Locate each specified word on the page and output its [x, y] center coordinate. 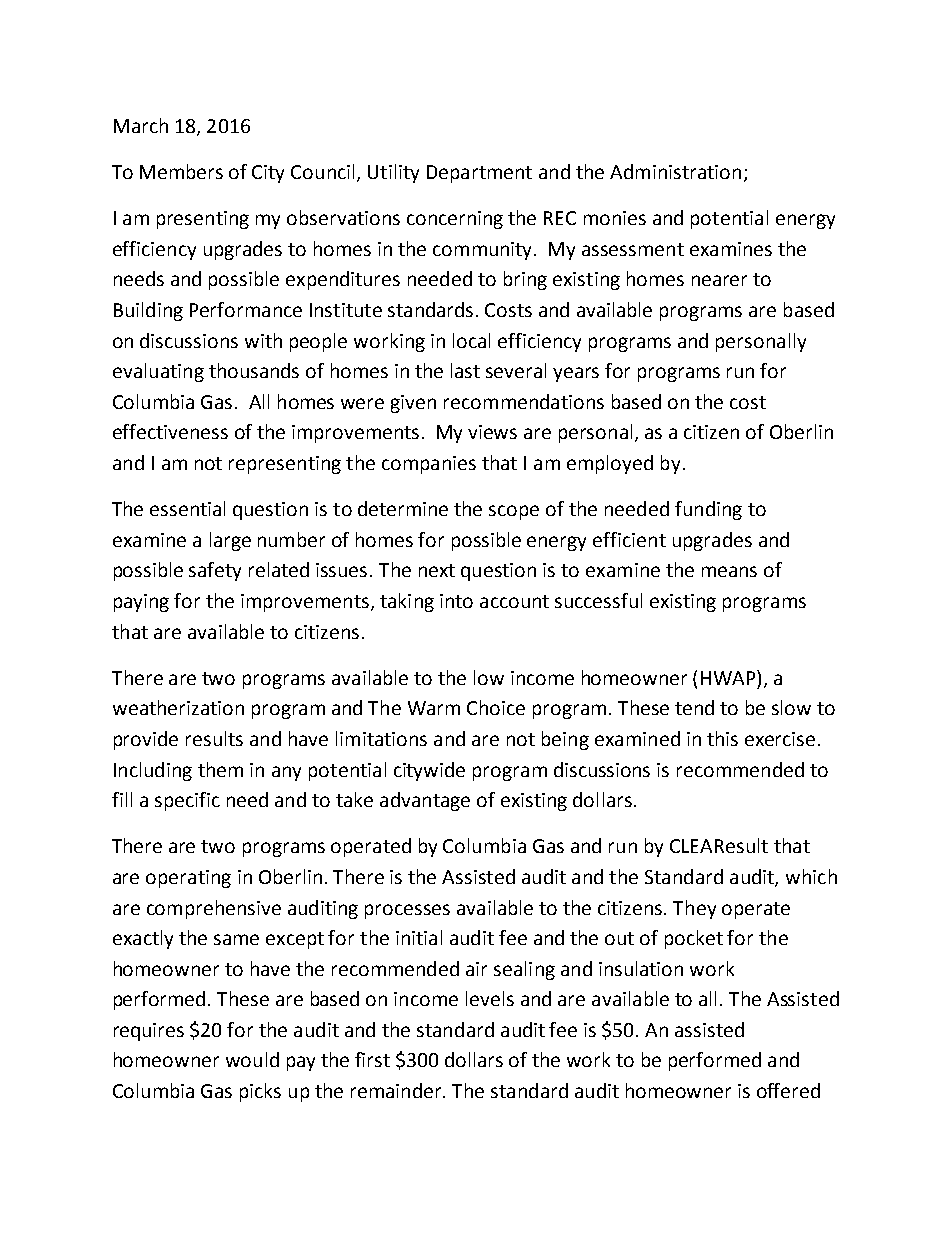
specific [187, 801]
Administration [675, 171]
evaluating [158, 372]
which [811, 876]
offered [788, 1090]
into [456, 601]
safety [215, 571]
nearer [719, 280]
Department [479, 174]
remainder [397, 1090]
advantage [425, 801]
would [252, 1059]
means [729, 571]
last [465, 370]
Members [181, 171]
